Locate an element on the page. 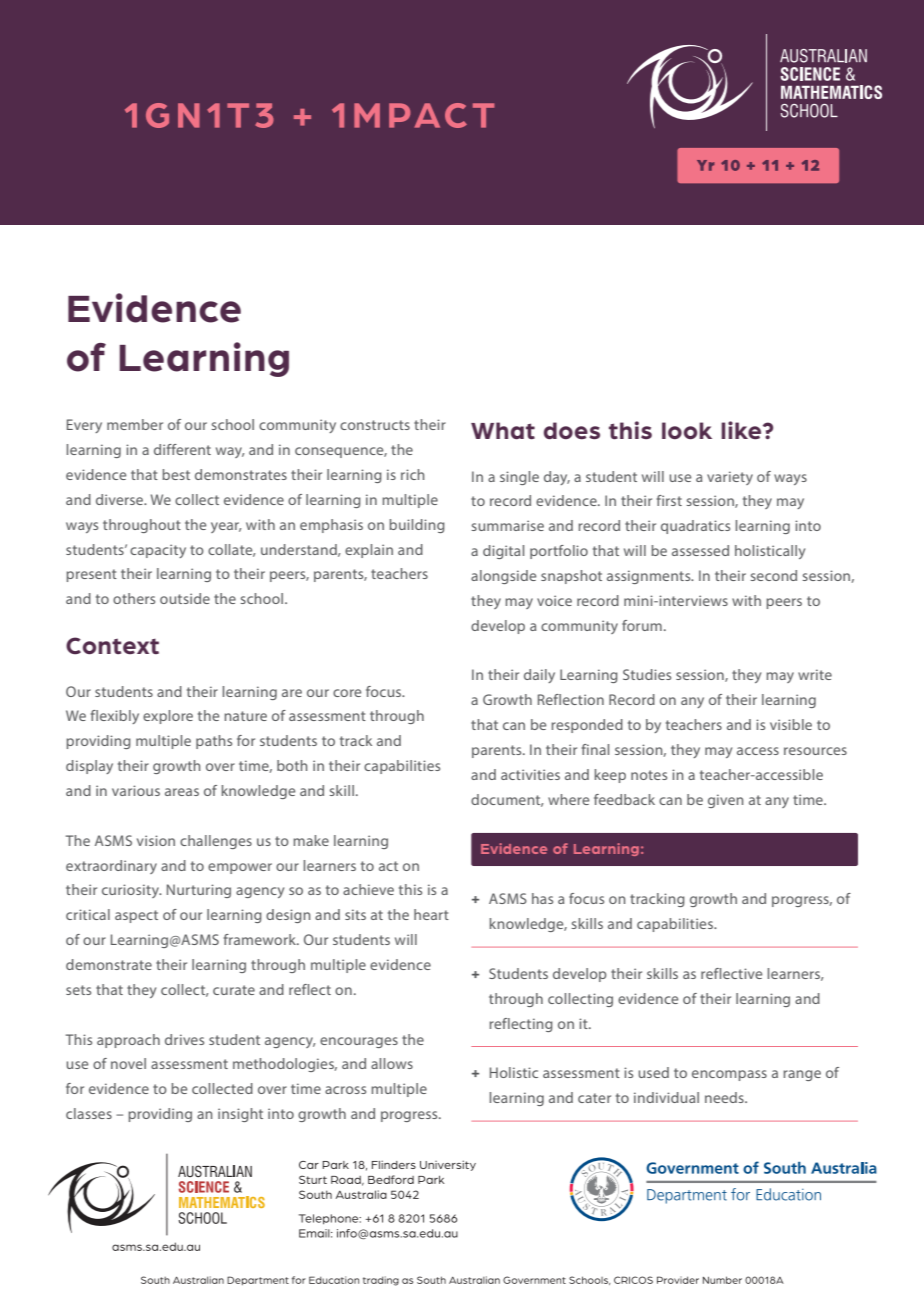 The width and height of the image is (924, 1308). novel is located at coordinates (128, 1063).
